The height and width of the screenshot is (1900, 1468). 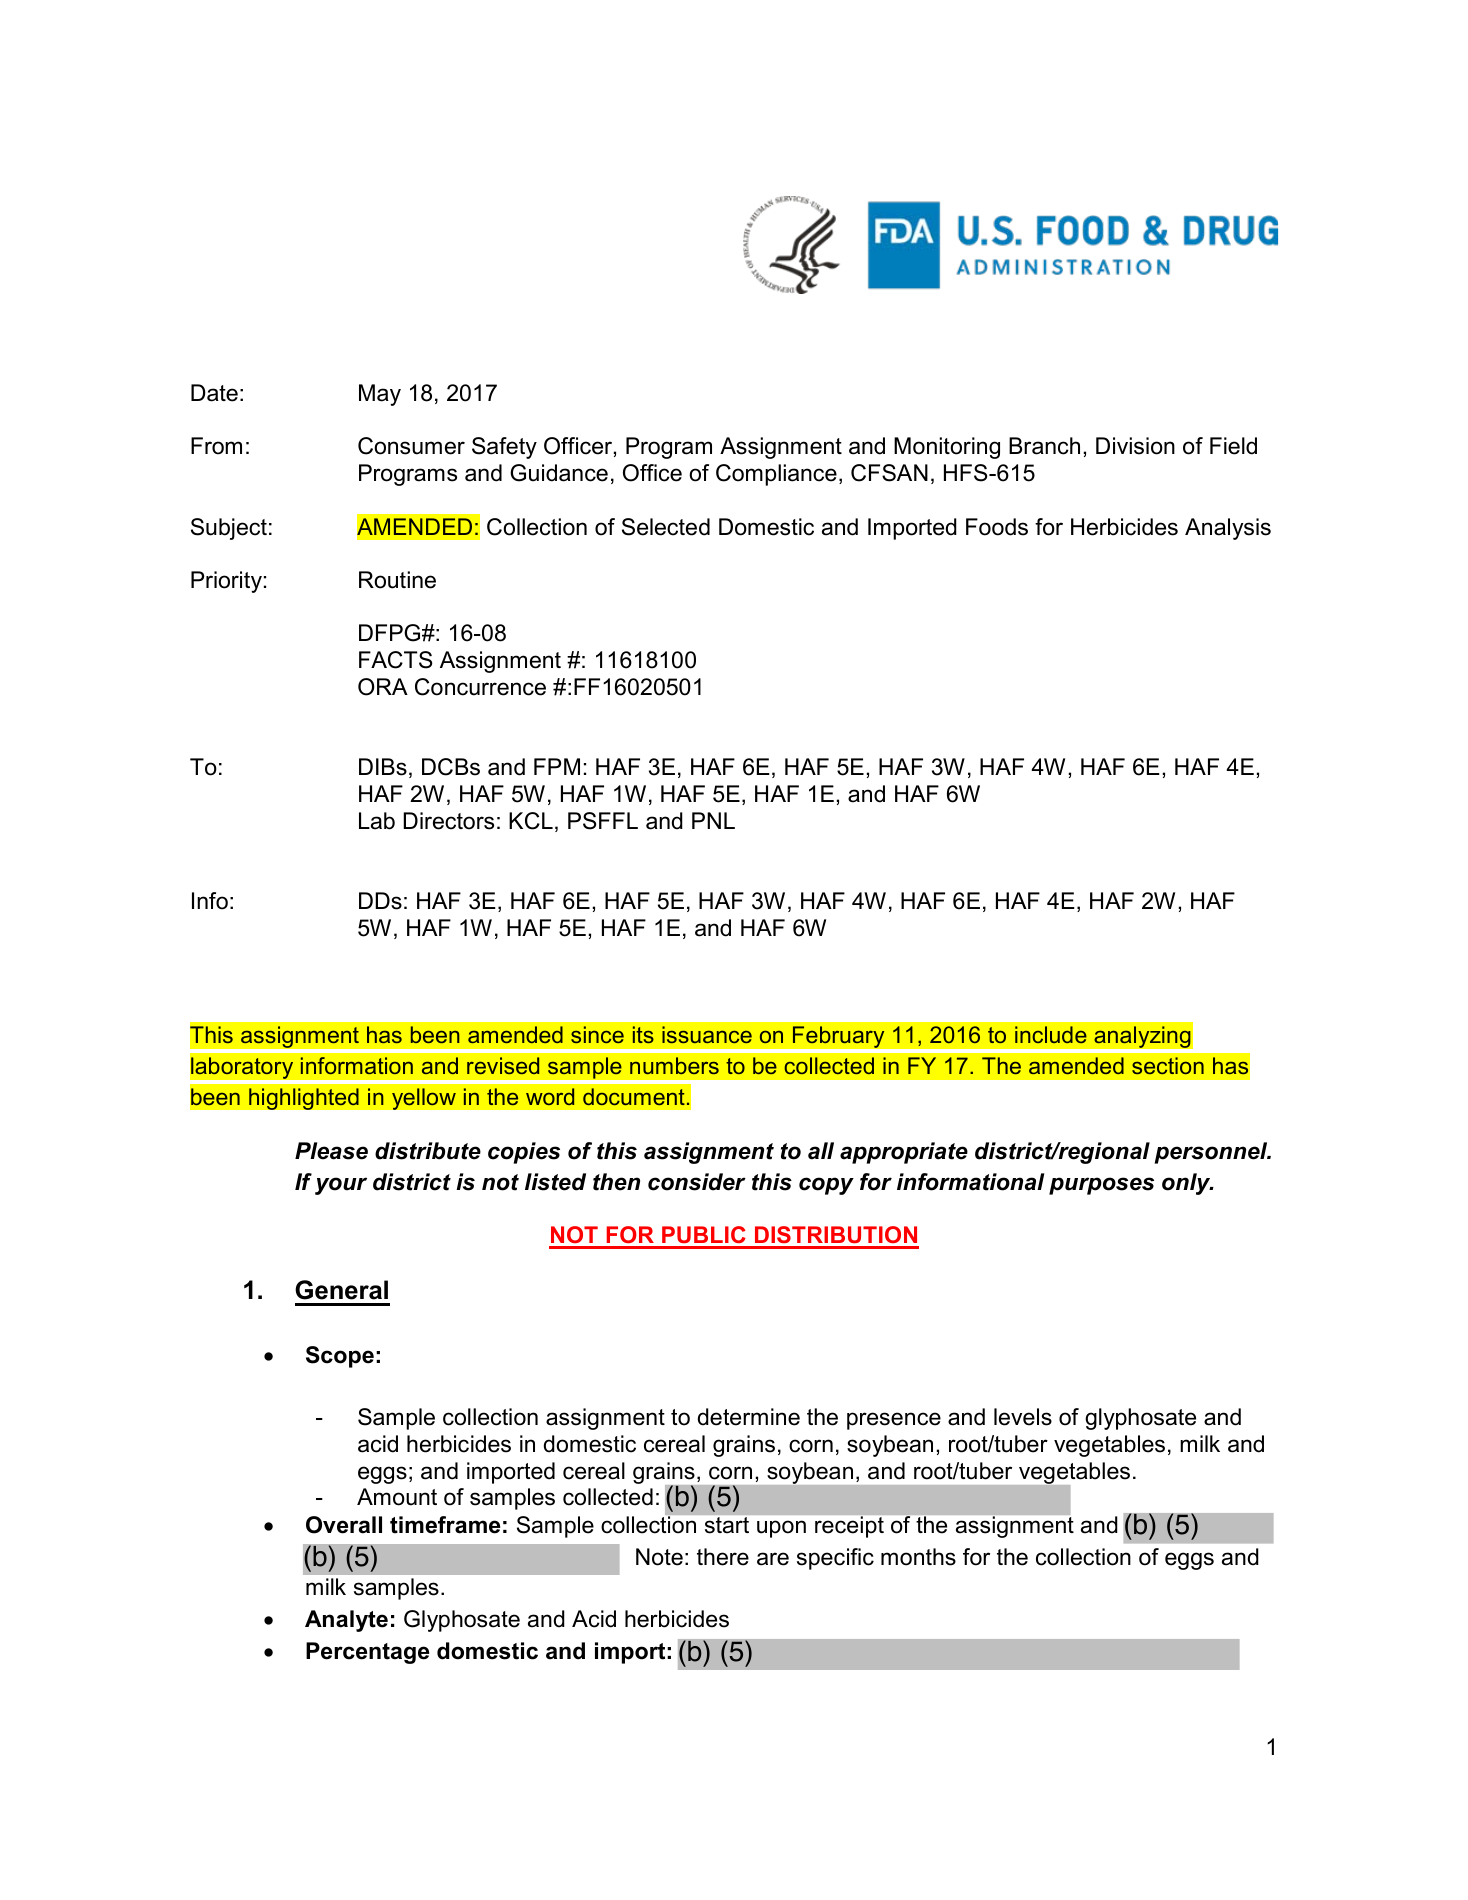 What do you see at coordinates (304, 1099) in the screenshot?
I see `highlighted` at bounding box center [304, 1099].
